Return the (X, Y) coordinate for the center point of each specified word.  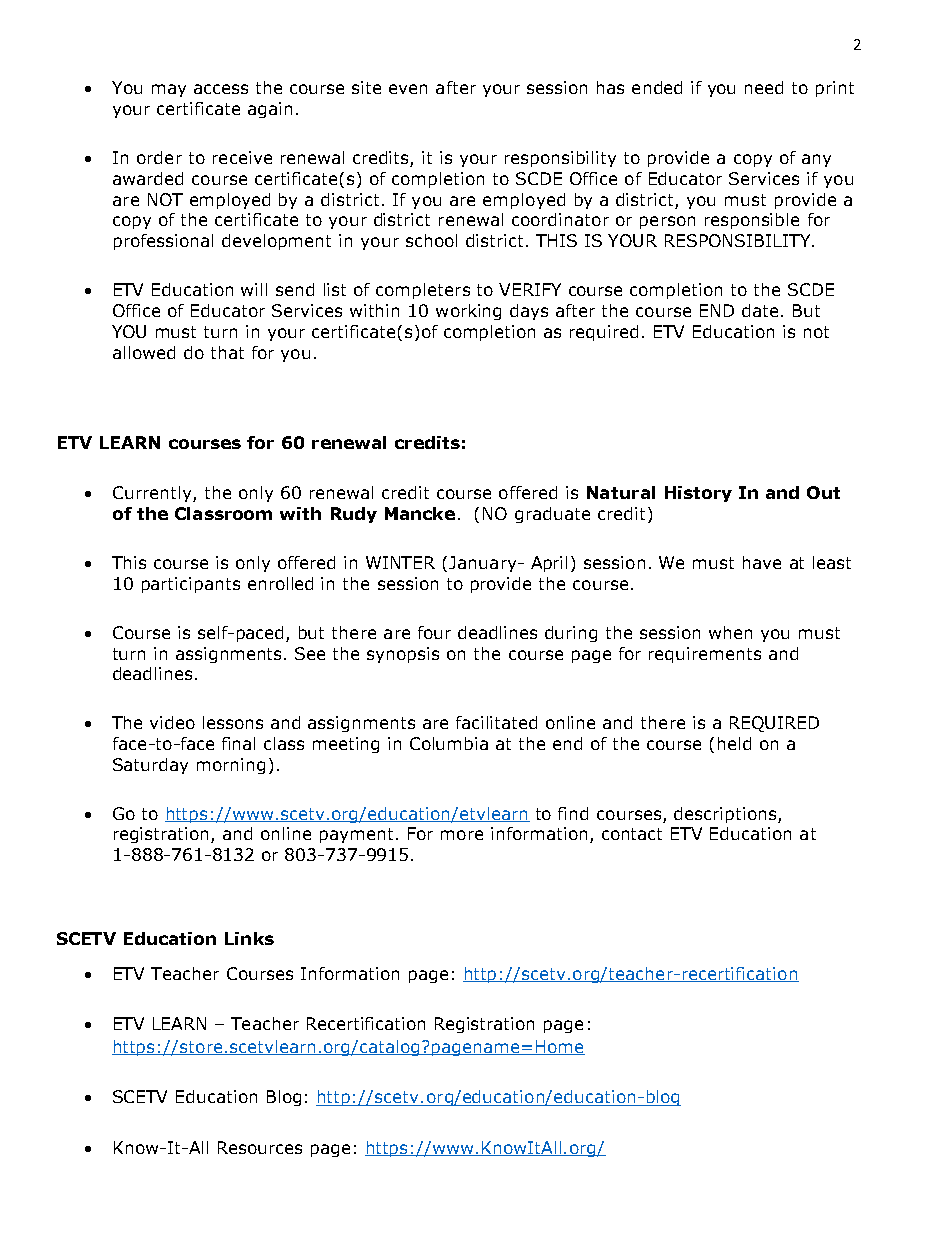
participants (191, 585)
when (730, 632)
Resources (260, 1147)
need (764, 87)
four (434, 632)
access (221, 89)
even (408, 89)
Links (249, 938)
